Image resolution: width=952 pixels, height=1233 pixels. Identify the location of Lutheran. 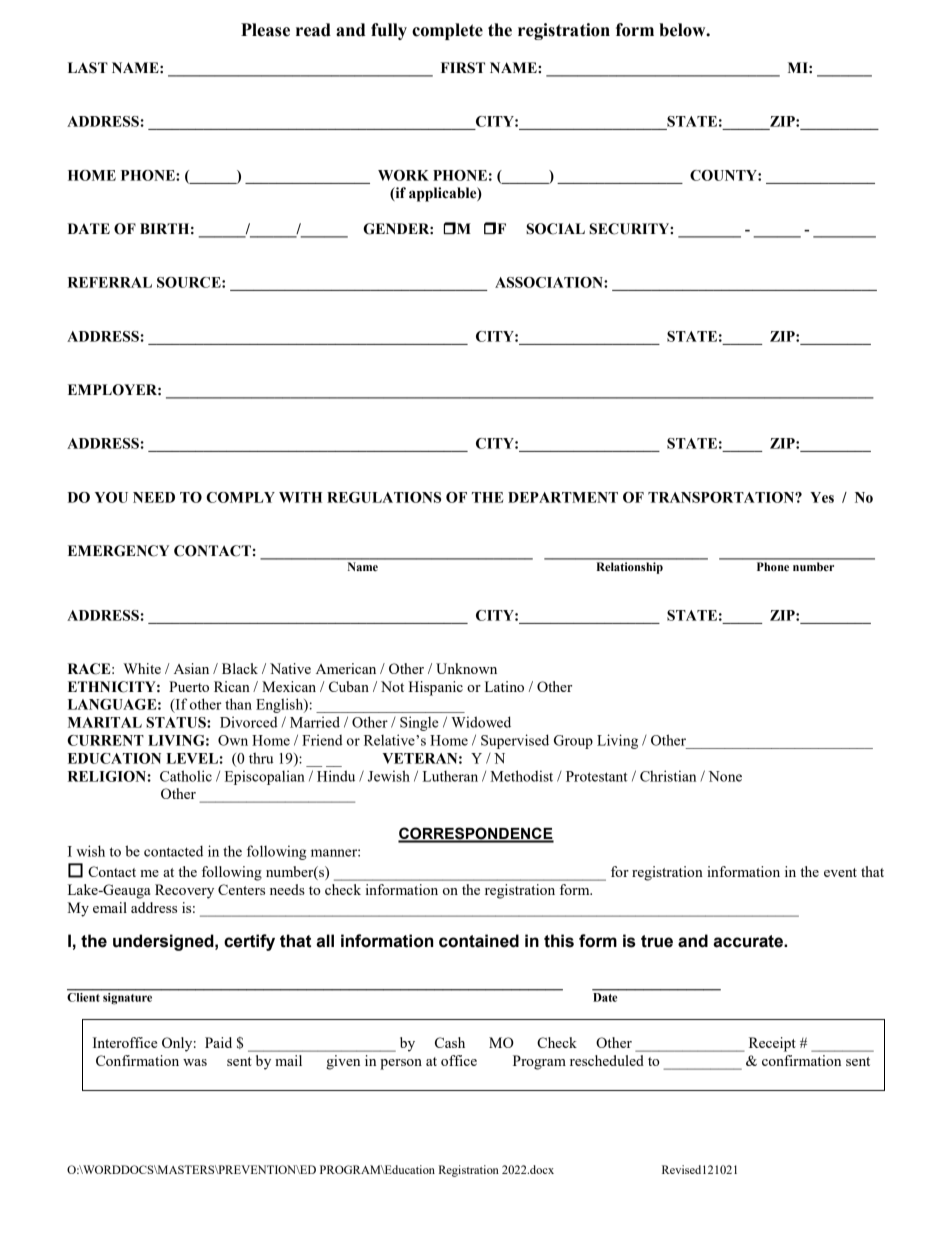
(450, 776).
